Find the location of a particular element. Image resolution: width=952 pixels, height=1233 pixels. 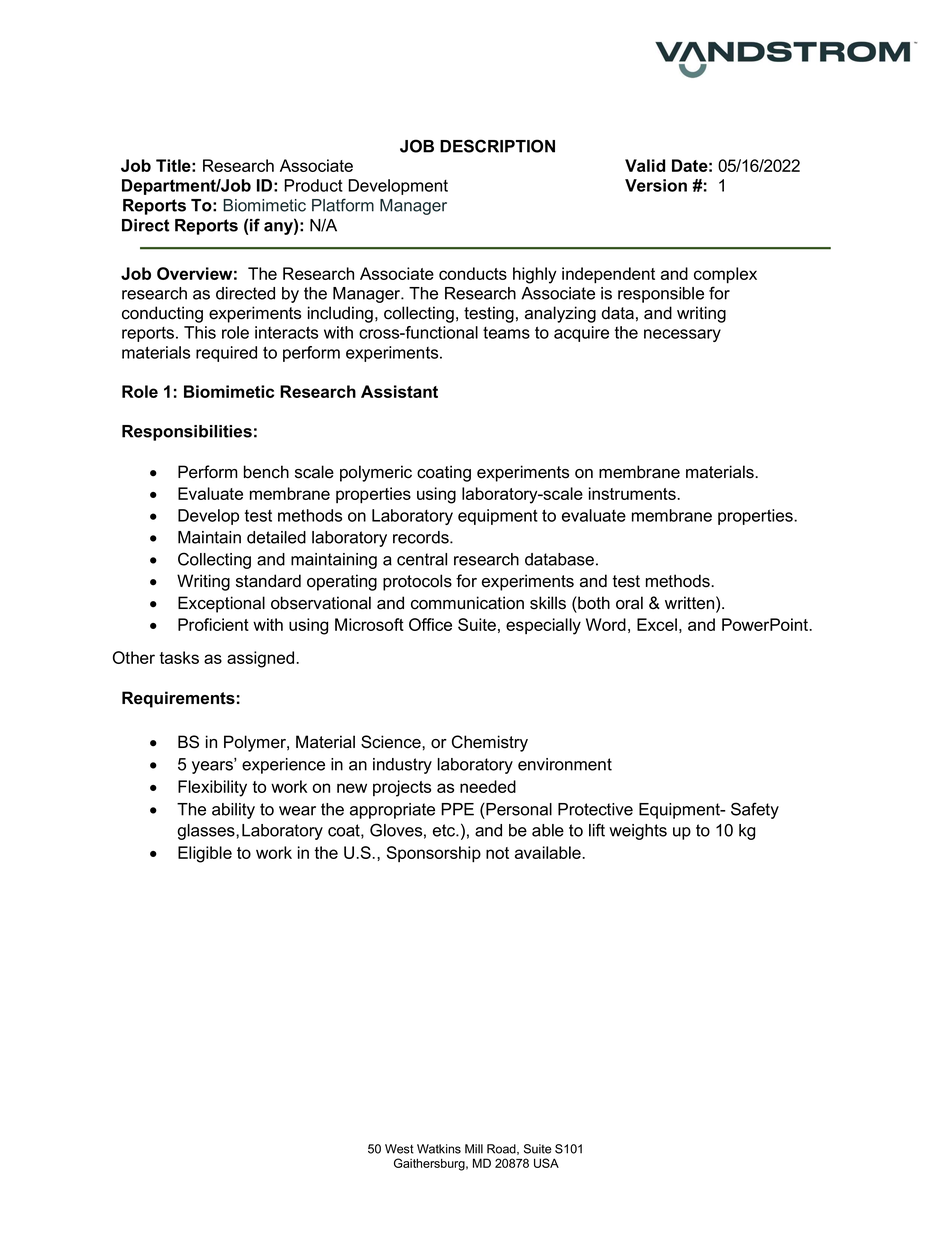

Product is located at coordinates (313, 185).
